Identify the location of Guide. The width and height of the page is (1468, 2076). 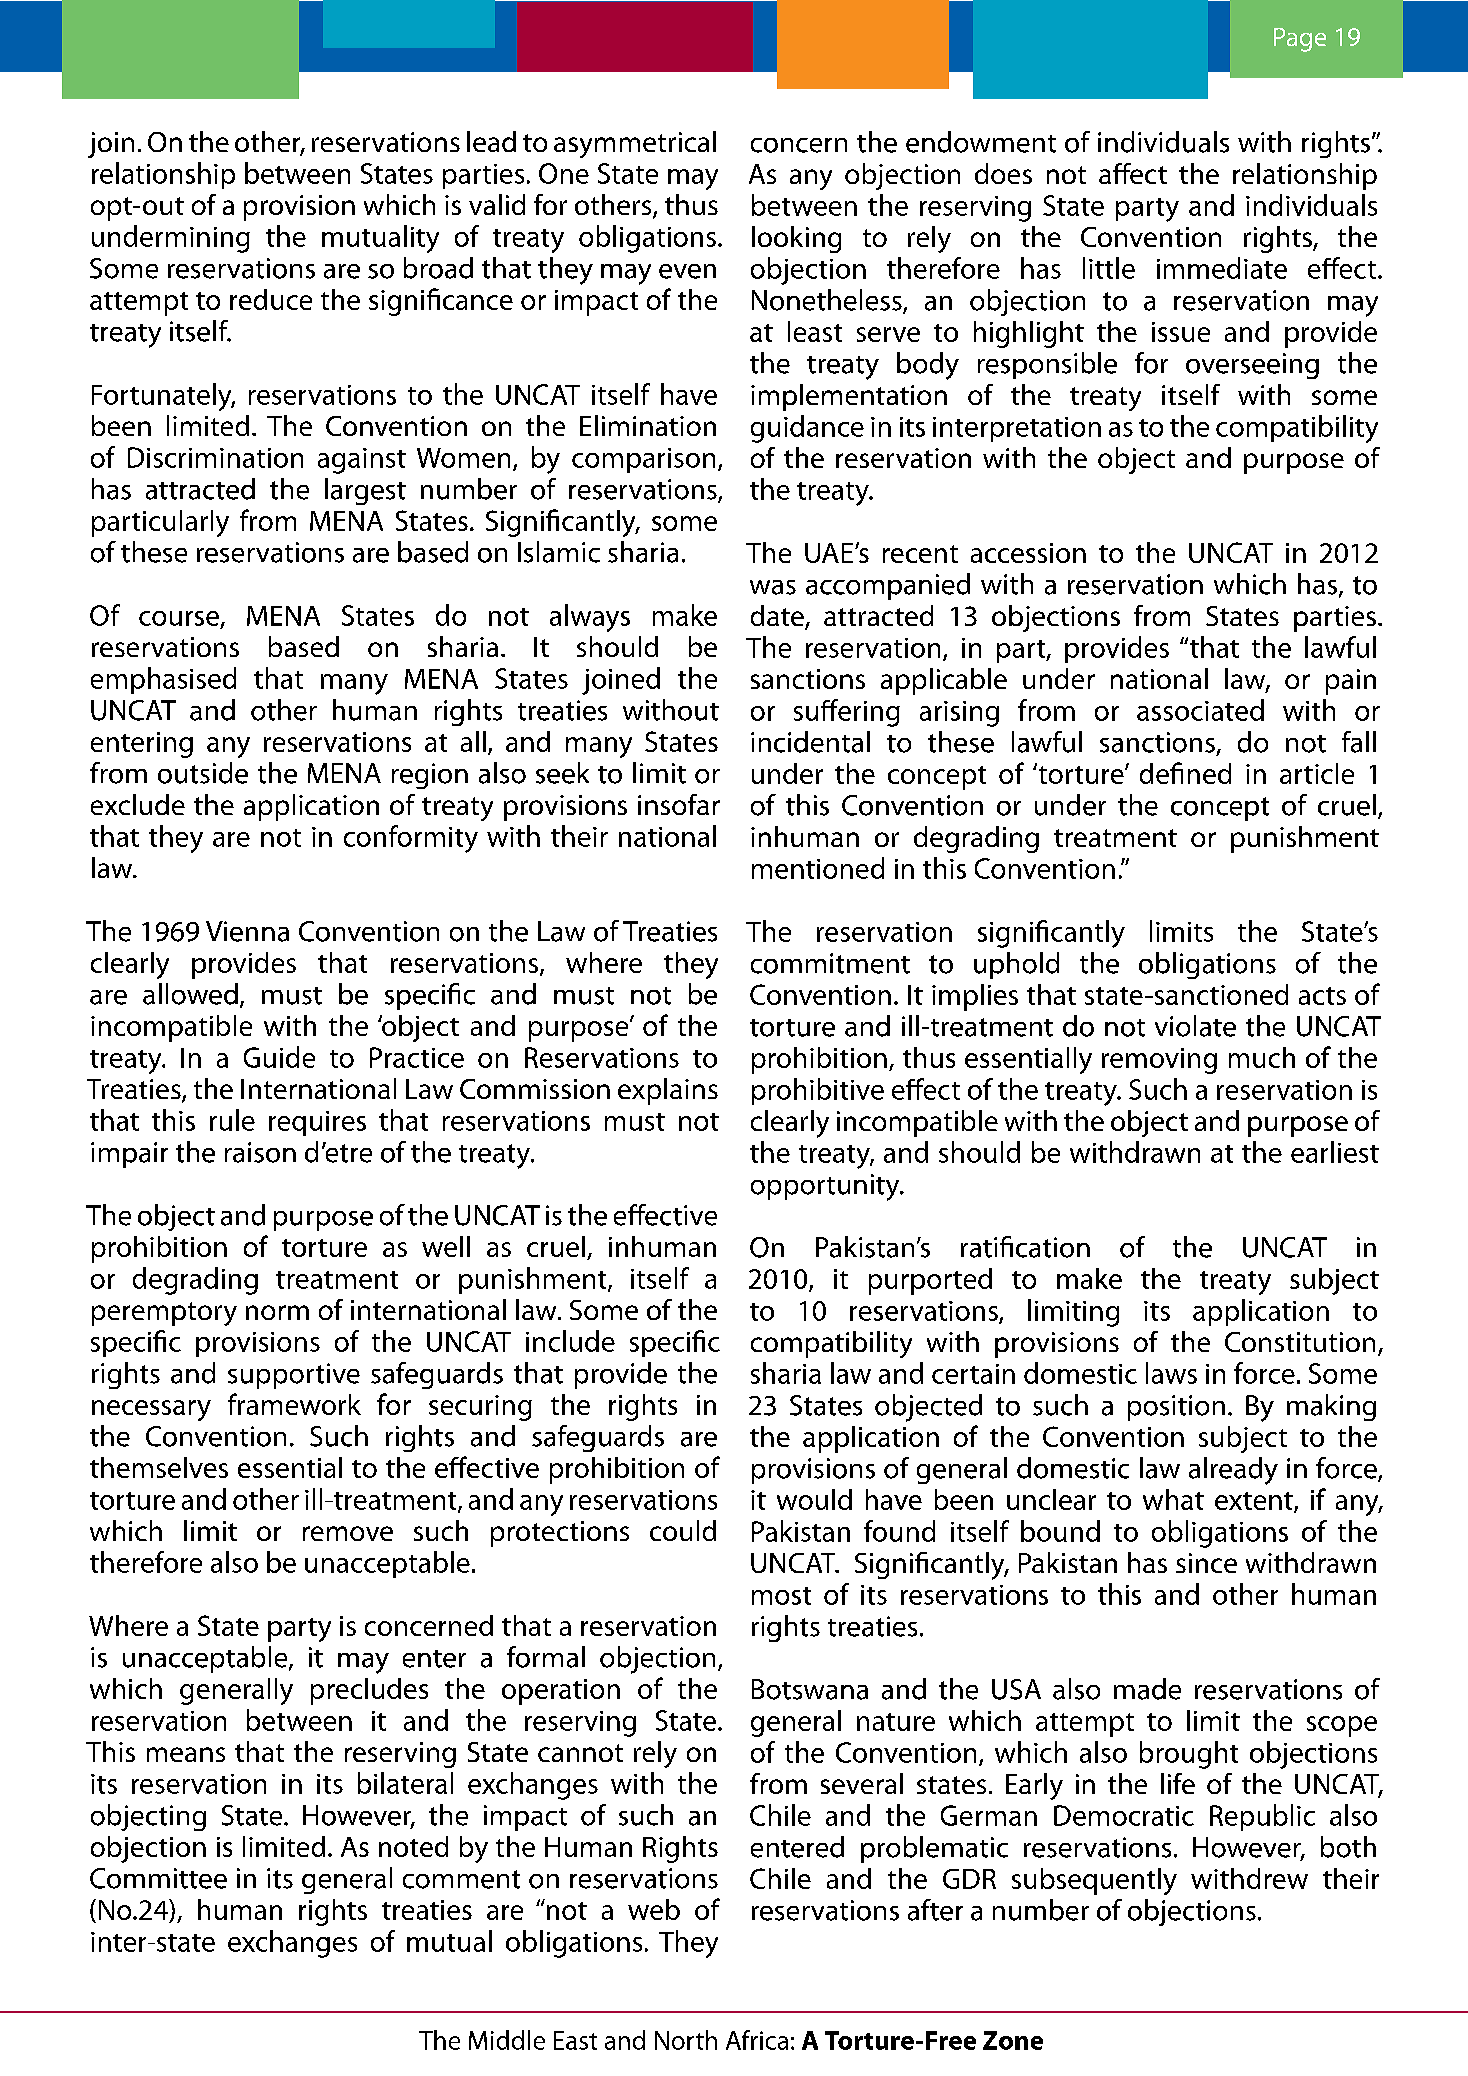
(279, 1057).
